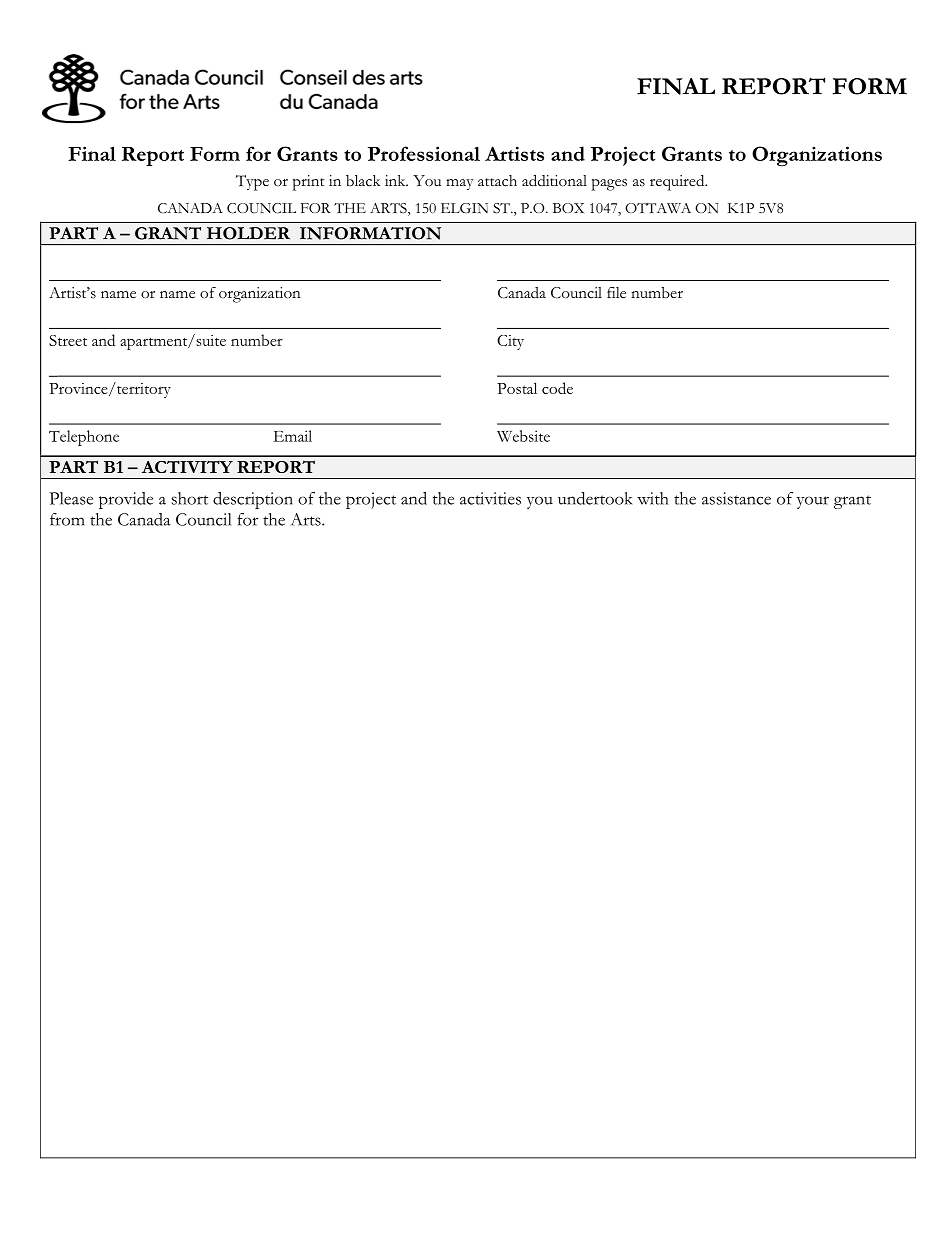 The width and height of the screenshot is (952, 1233). I want to click on assistance, so click(736, 498).
